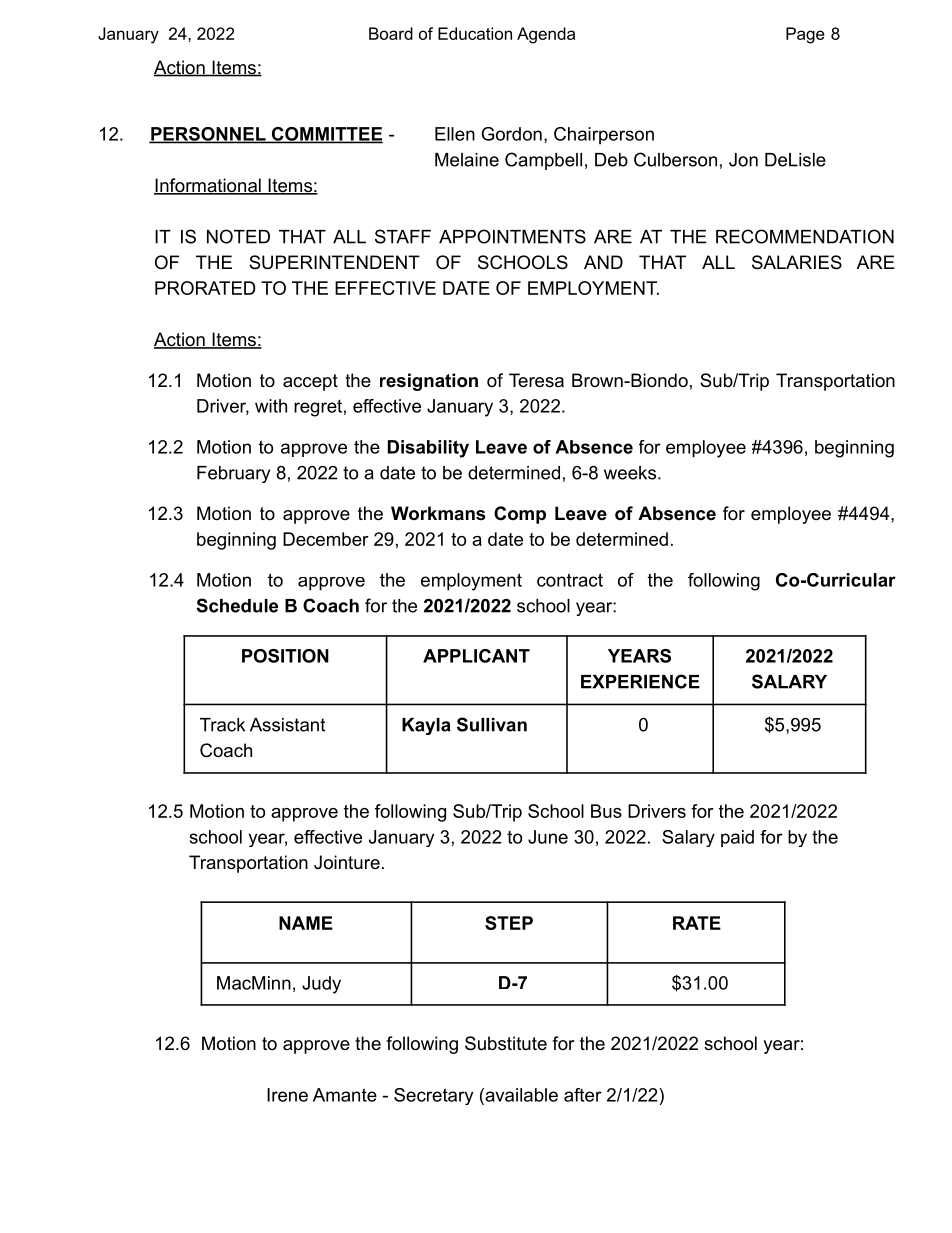  Describe the element at coordinates (287, 1095) in the screenshot. I see `Irene` at that location.
